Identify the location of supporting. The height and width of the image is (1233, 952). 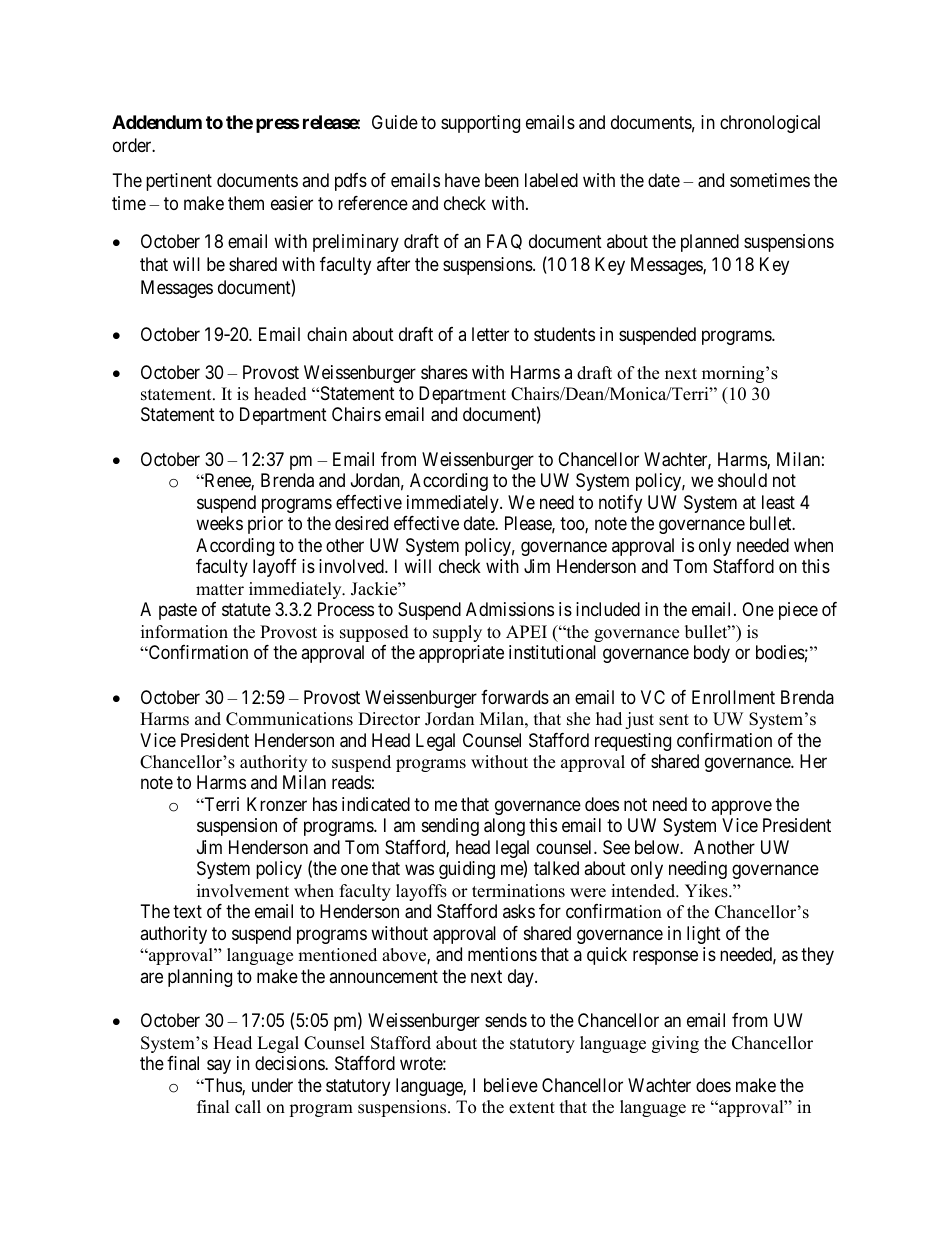
(480, 124).
